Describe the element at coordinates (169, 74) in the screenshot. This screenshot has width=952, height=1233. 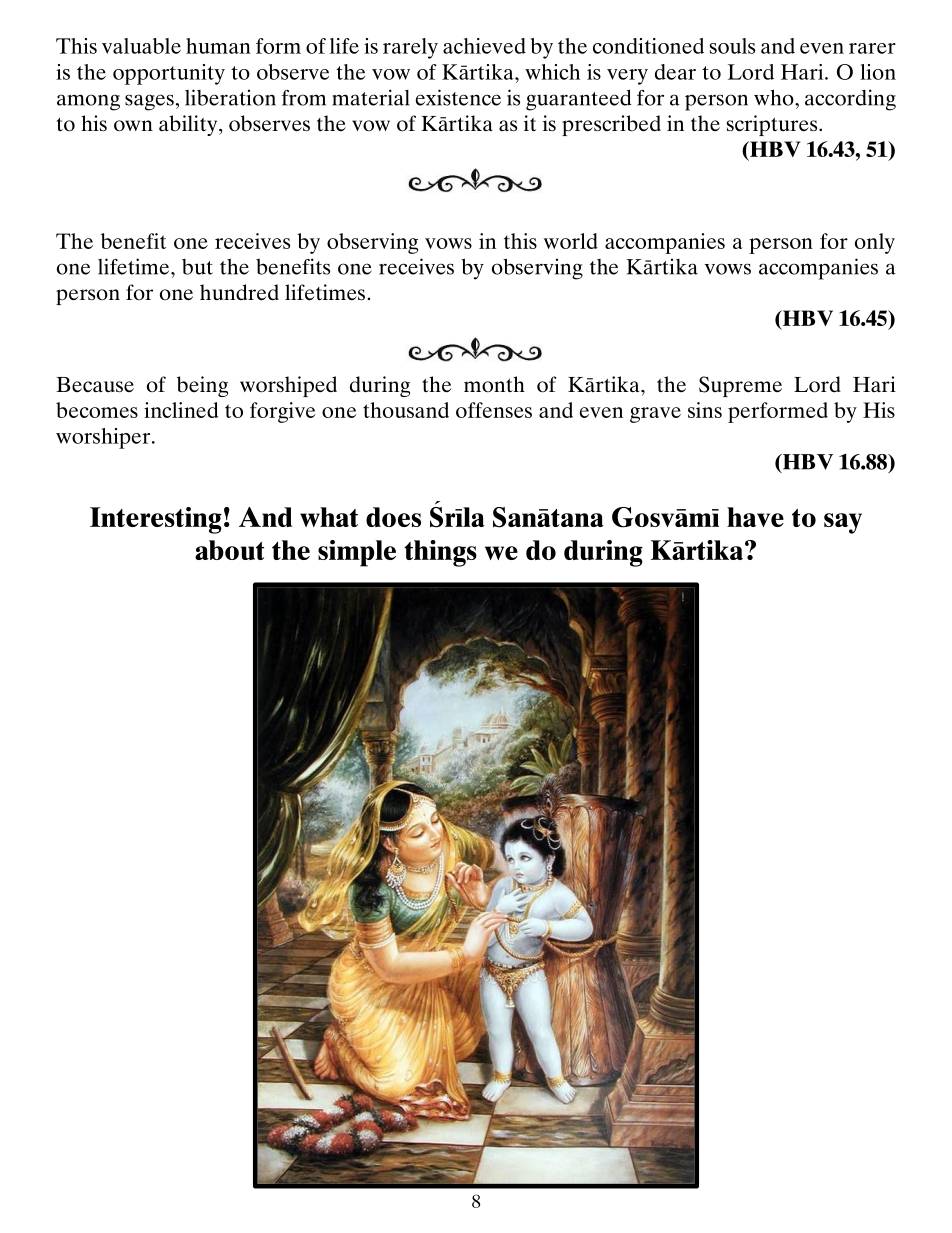
I see `opportunity` at that location.
